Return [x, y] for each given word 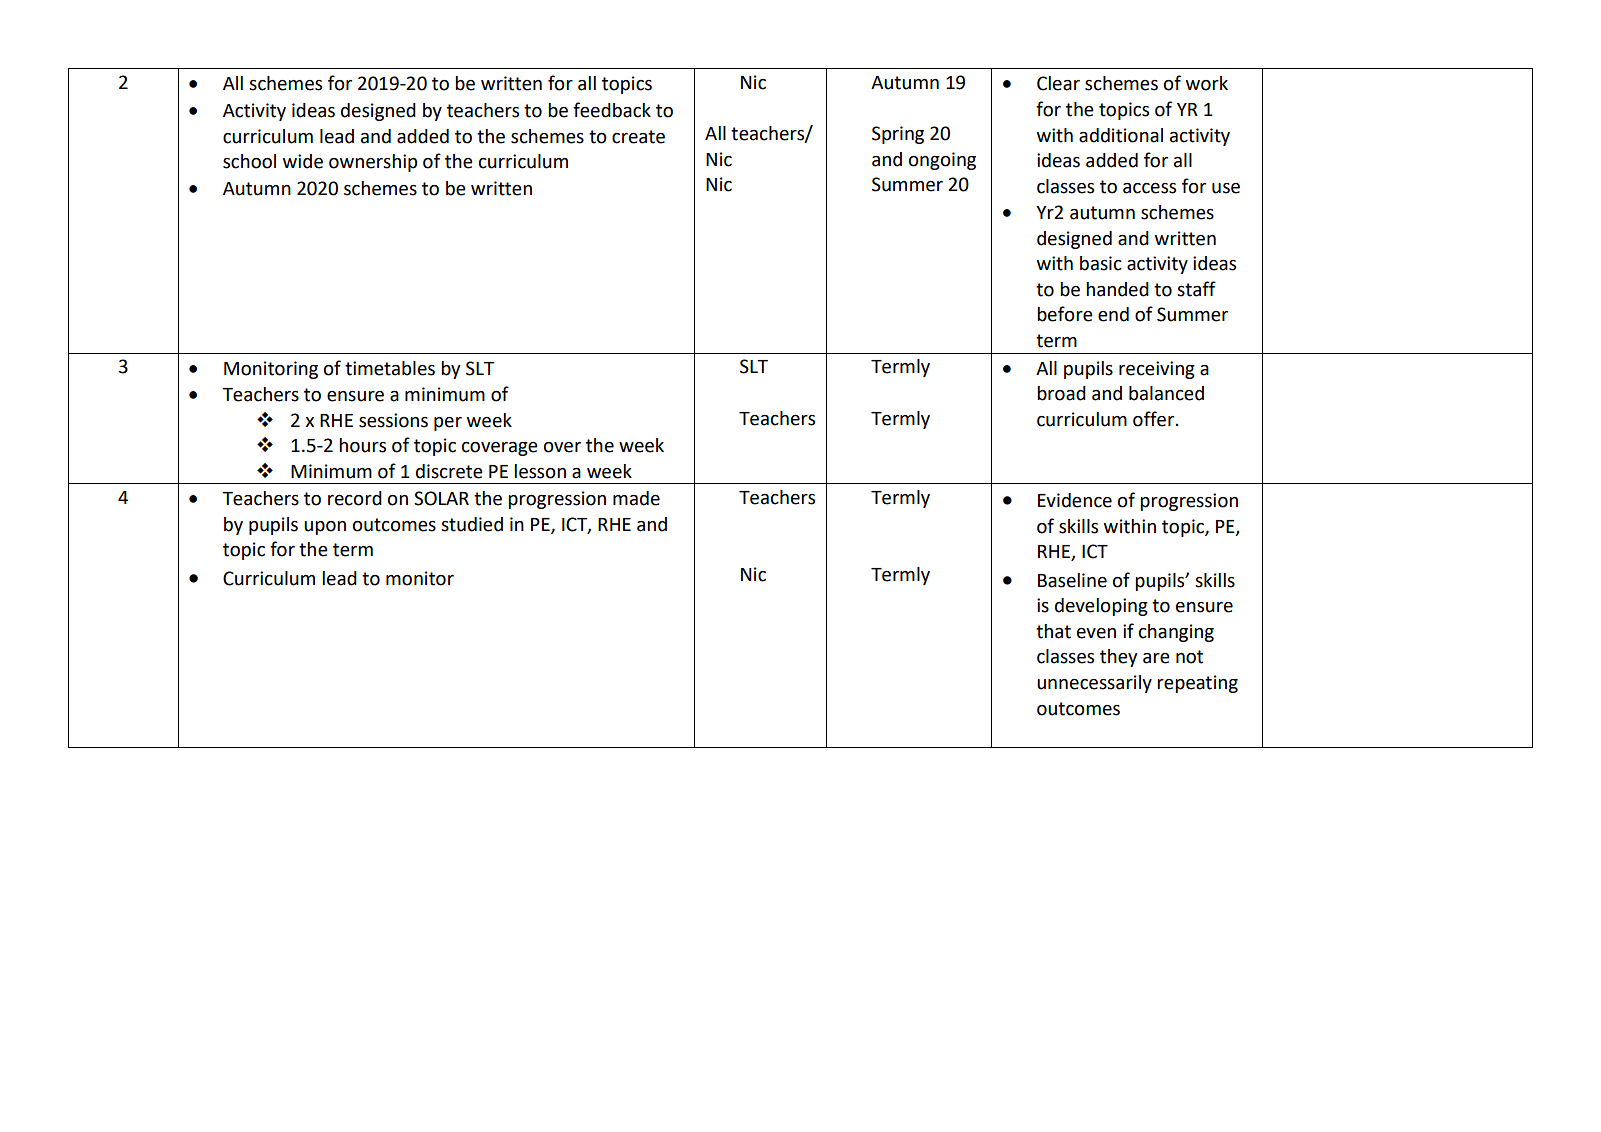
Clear [1058, 83]
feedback [612, 110]
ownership [373, 163]
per [448, 424]
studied [472, 524]
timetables [390, 368]
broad [1061, 393]
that [1053, 631]
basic [1101, 263]
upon [325, 528]
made [636, 498]
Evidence [1075, 500]
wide [303, 161]
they [1118, 658]
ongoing [942, 161]
